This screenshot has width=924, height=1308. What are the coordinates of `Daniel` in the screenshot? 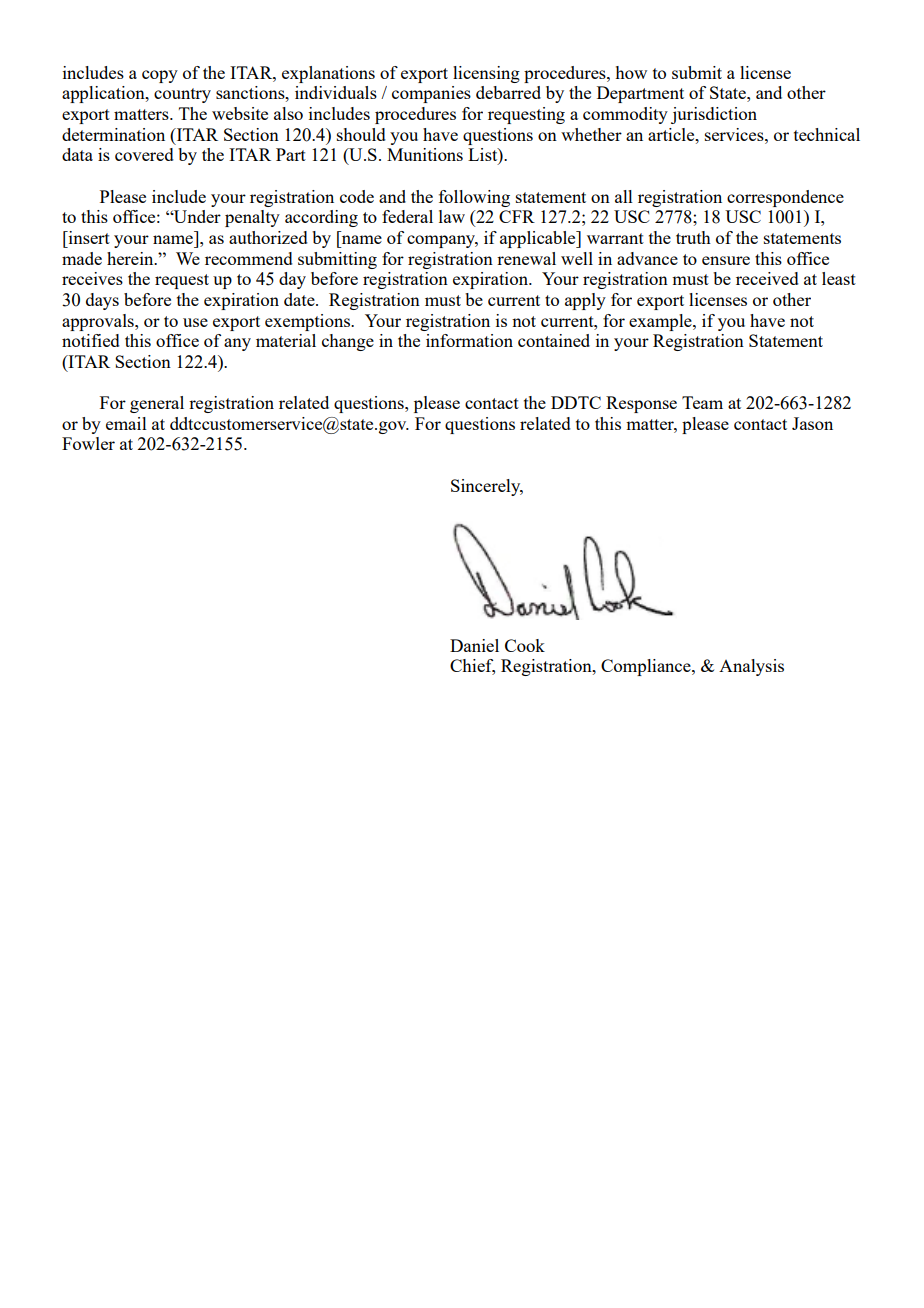 It's located at (474, 645).
